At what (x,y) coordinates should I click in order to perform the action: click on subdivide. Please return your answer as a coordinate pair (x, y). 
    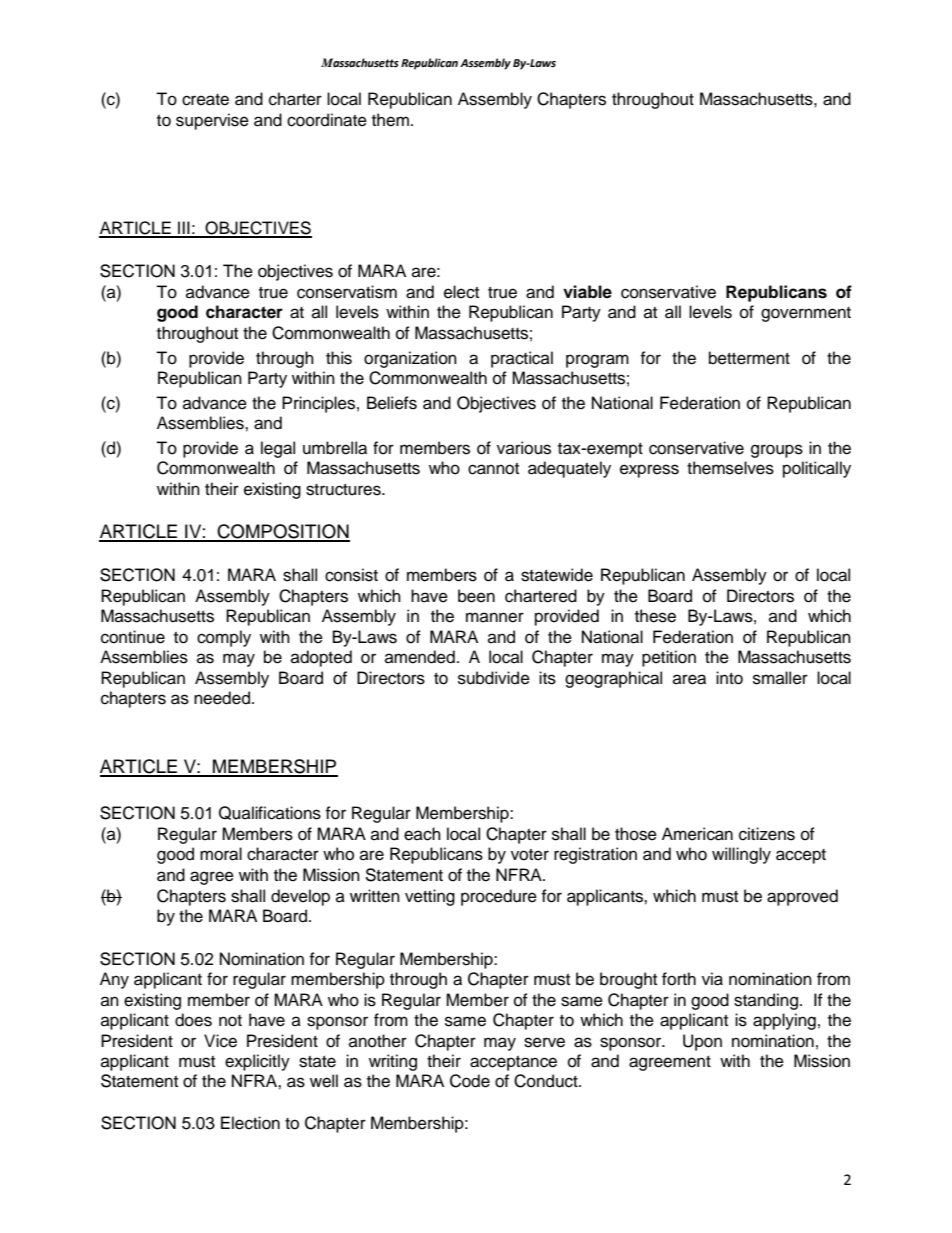
    Looking at the image, I should click on (494, 678).
